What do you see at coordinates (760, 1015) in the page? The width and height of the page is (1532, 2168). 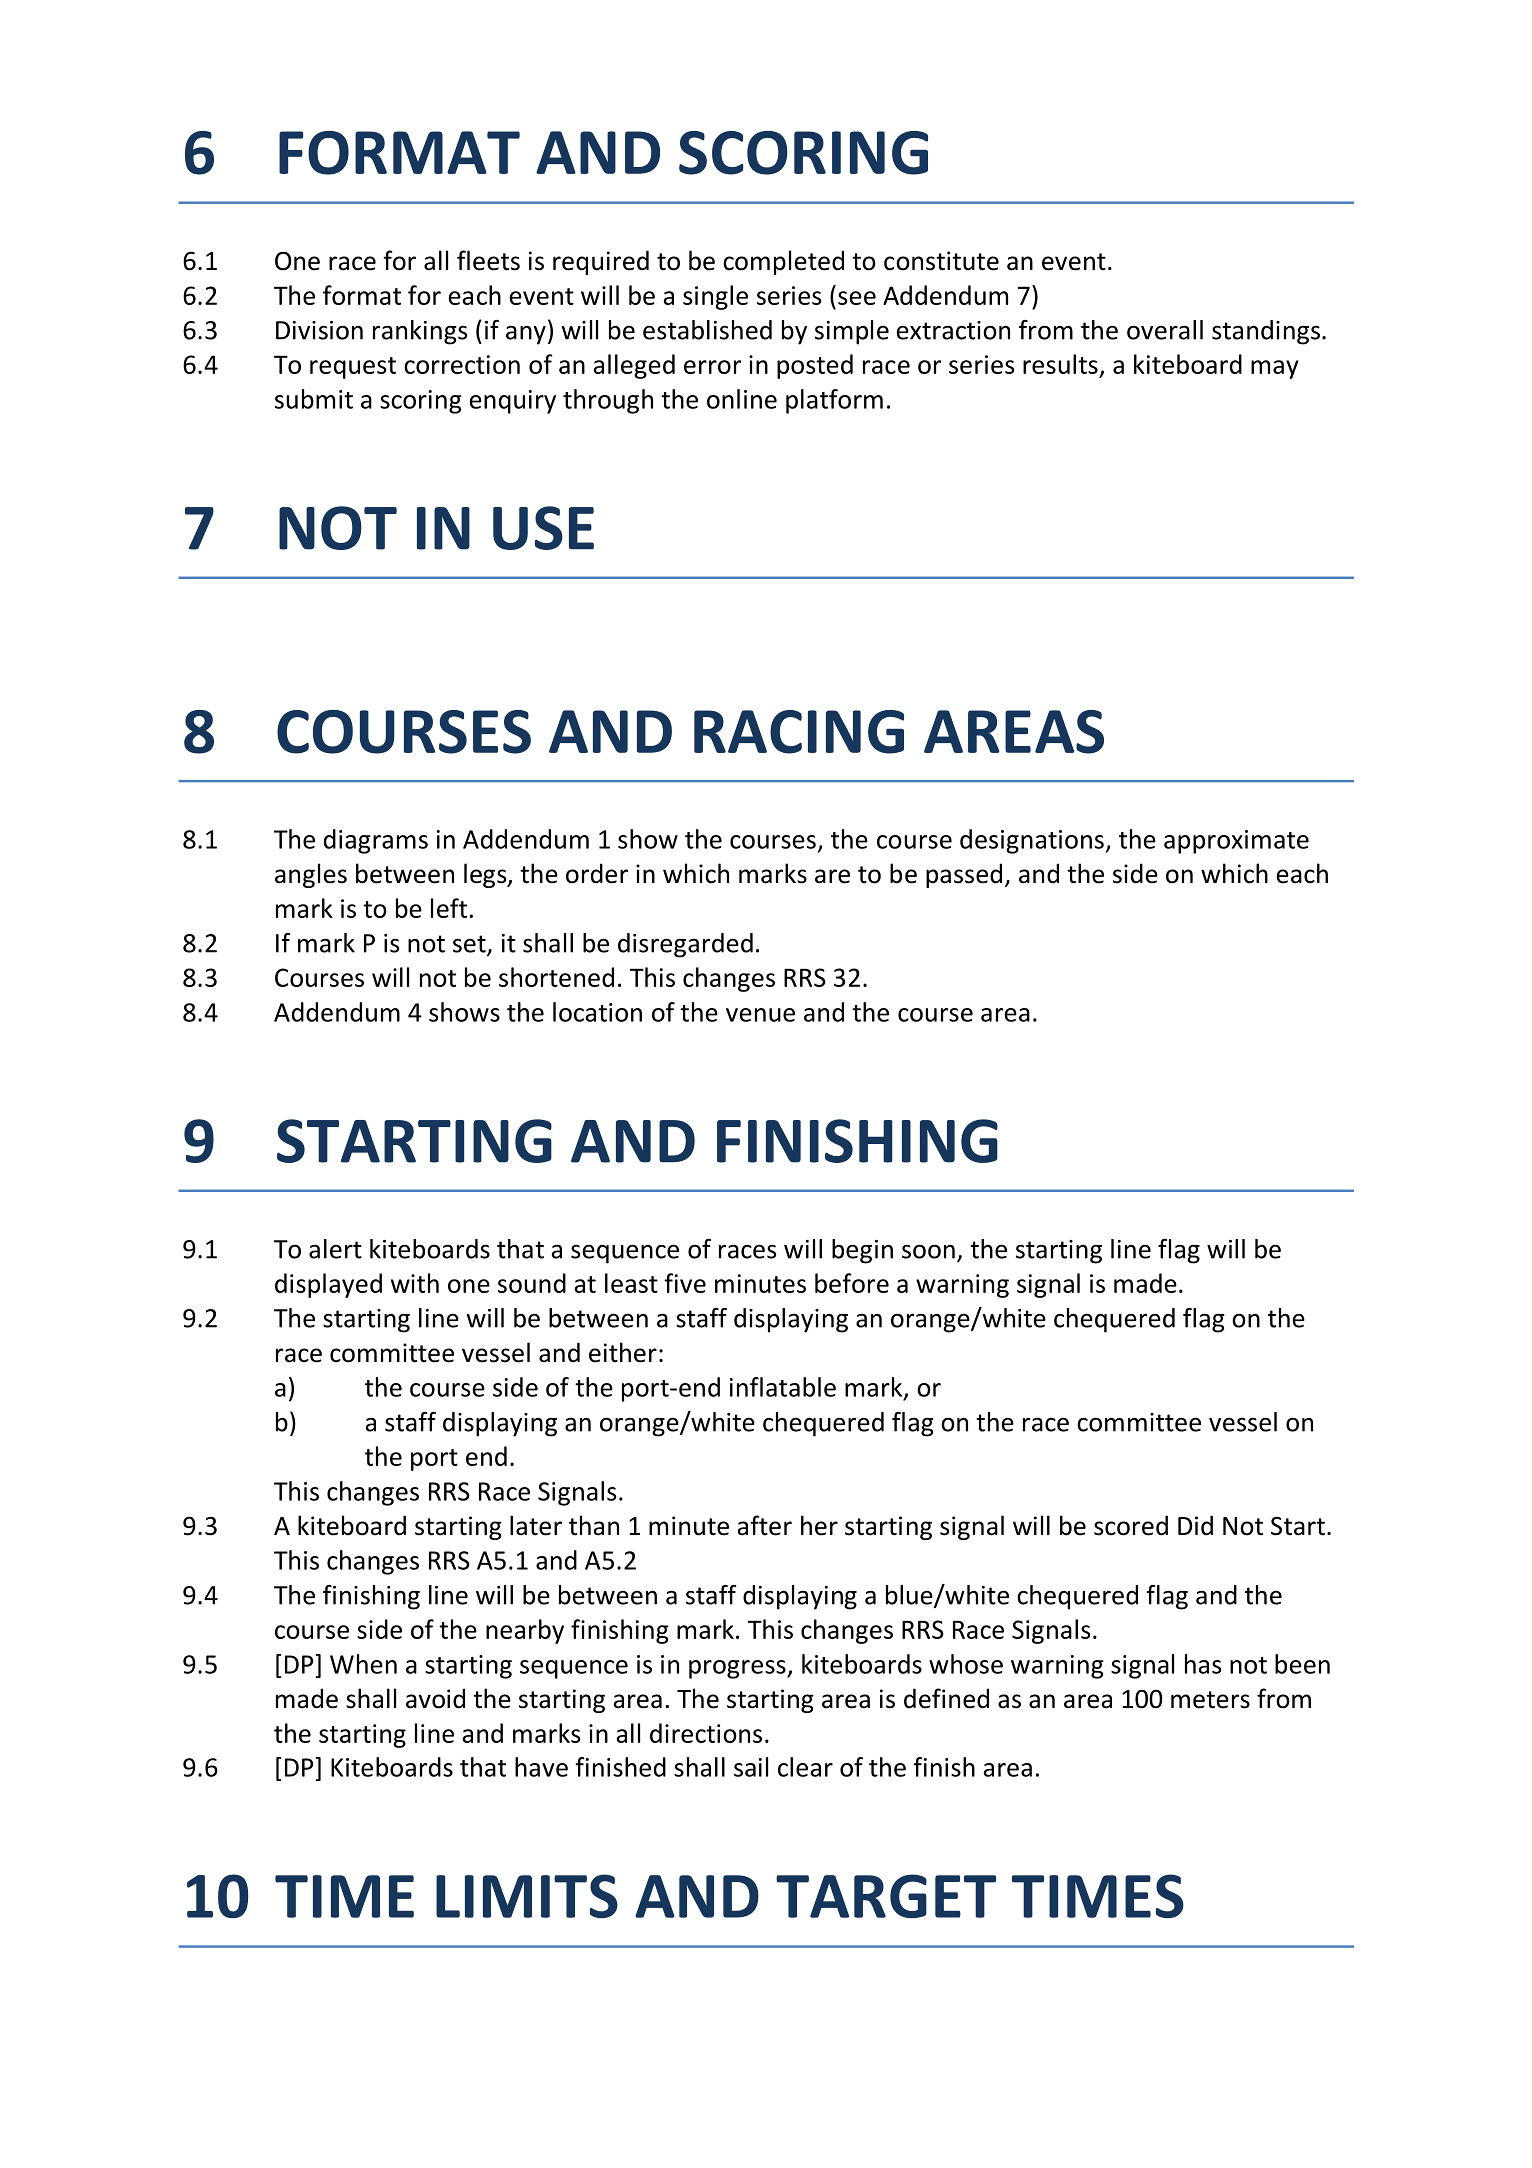 I see `venue` at bounding box center [760, 1015].
